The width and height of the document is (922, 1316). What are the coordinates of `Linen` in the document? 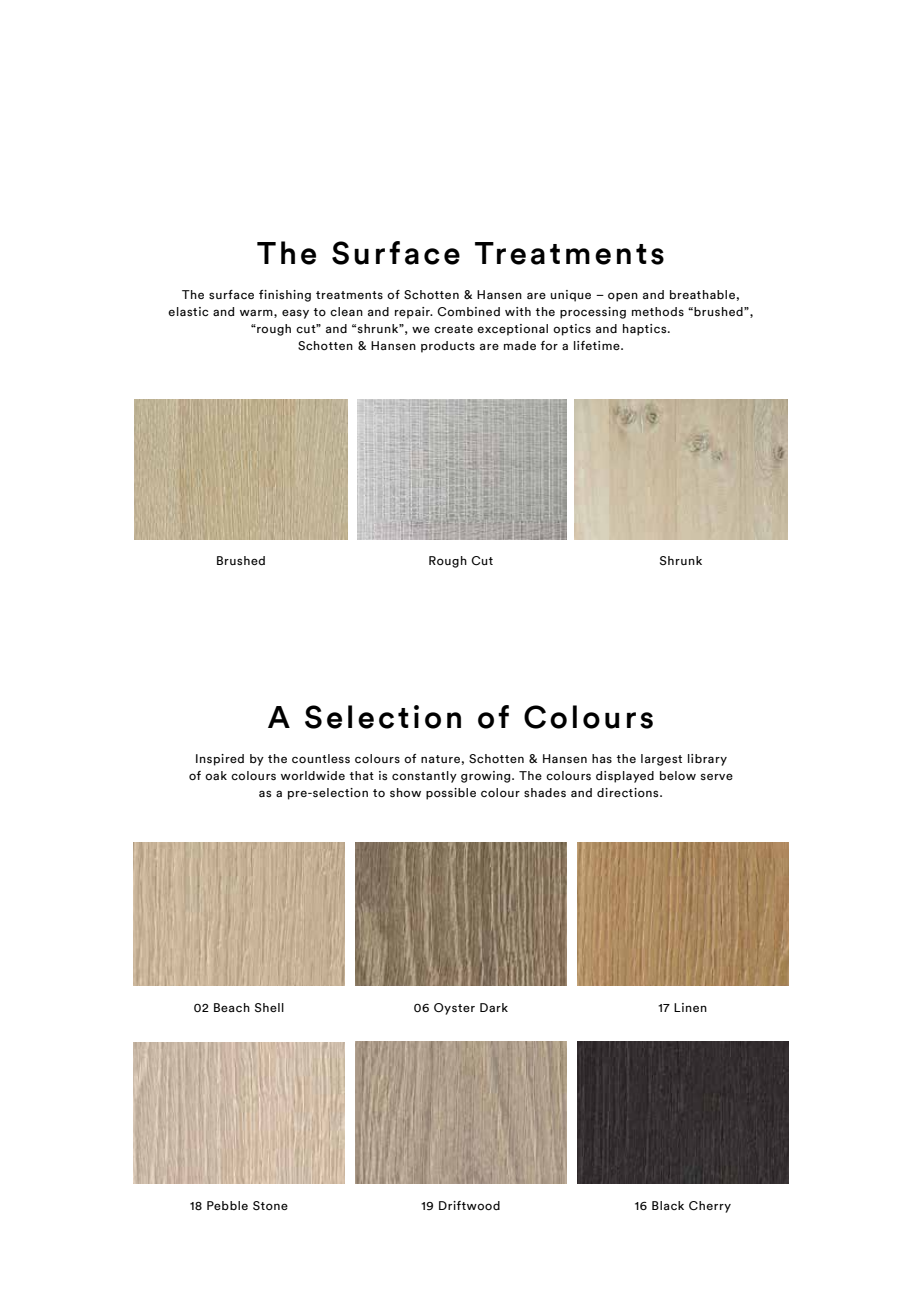 It's located at (690, 1007).
